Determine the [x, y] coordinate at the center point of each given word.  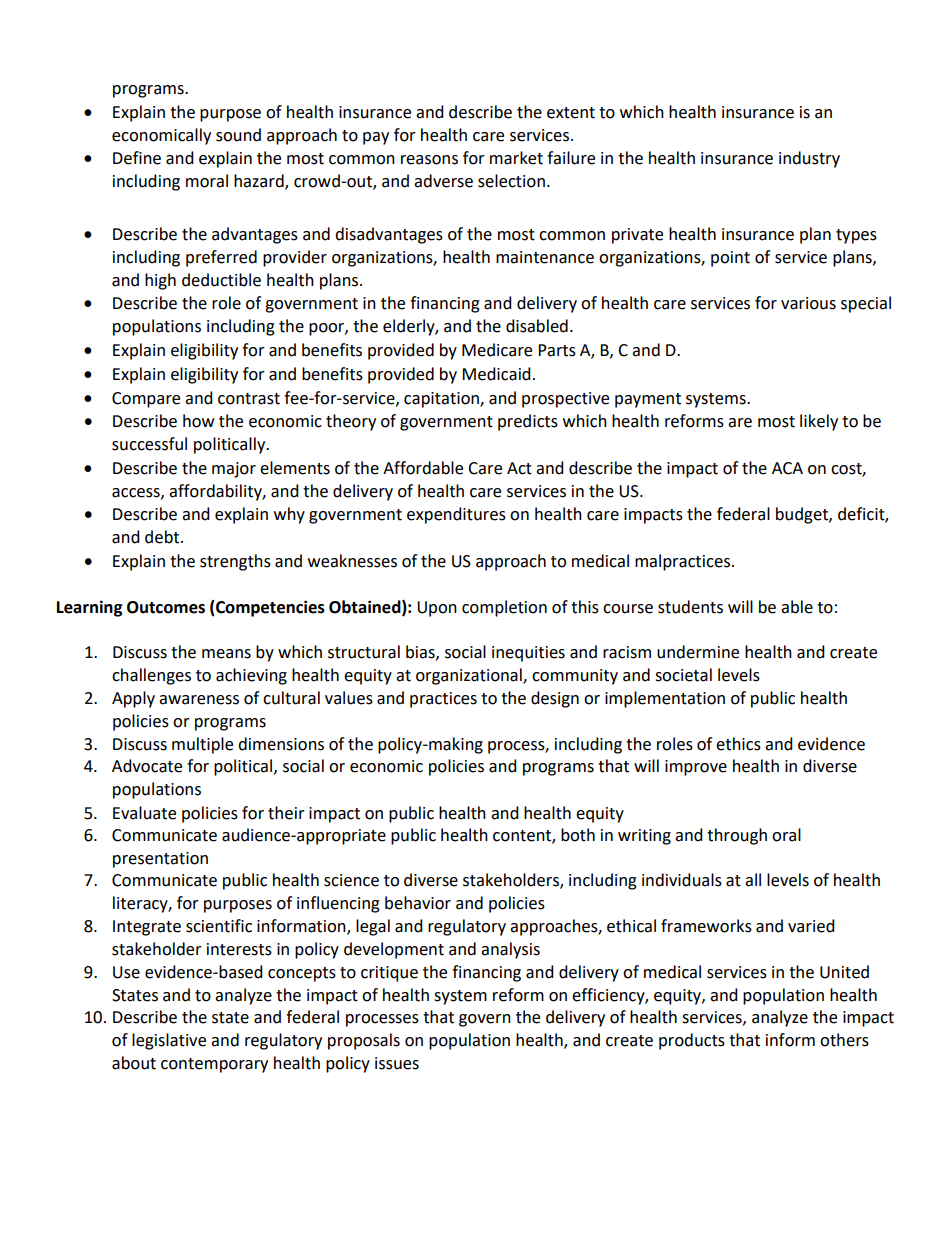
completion [504, 608]
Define [137, 158]
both [578, 835]
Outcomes [166, 607]
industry [809, 159]
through [737, 836]
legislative [169, 1041]
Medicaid [496, 374]
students [690, 607]
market [516, 158]
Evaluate [144, 813]
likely [819, 422]
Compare [146, 400]
